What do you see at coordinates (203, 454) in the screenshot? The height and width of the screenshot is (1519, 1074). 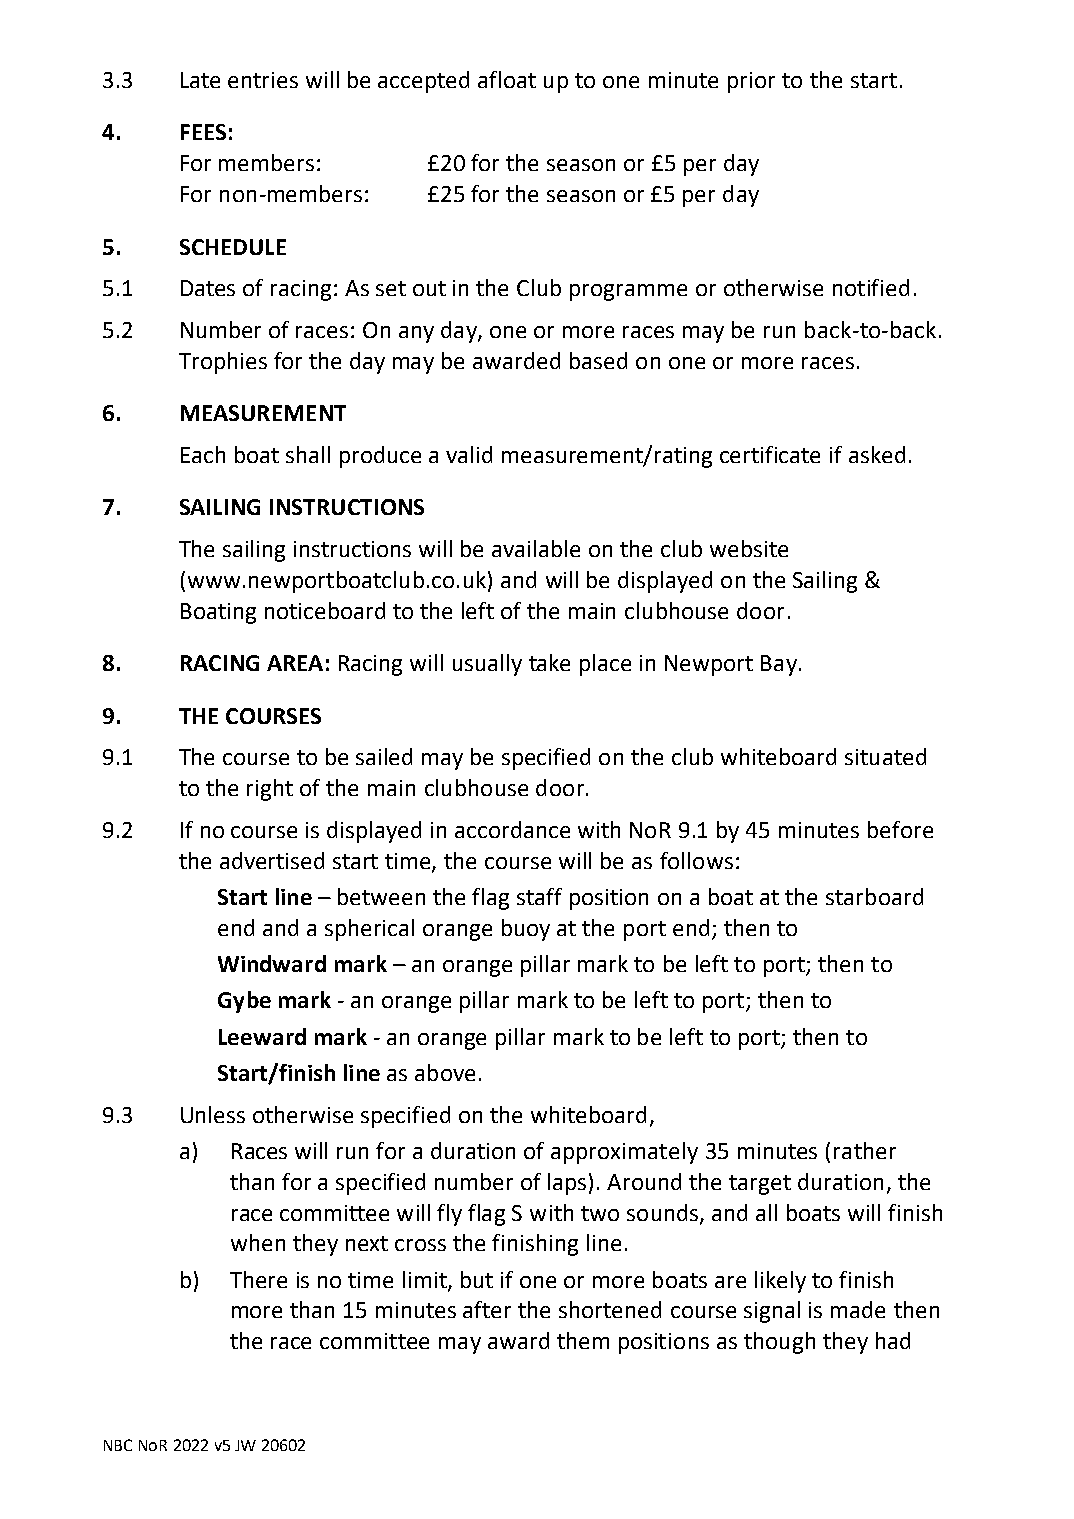 I see `Each` at bounding box center [203, 454].
